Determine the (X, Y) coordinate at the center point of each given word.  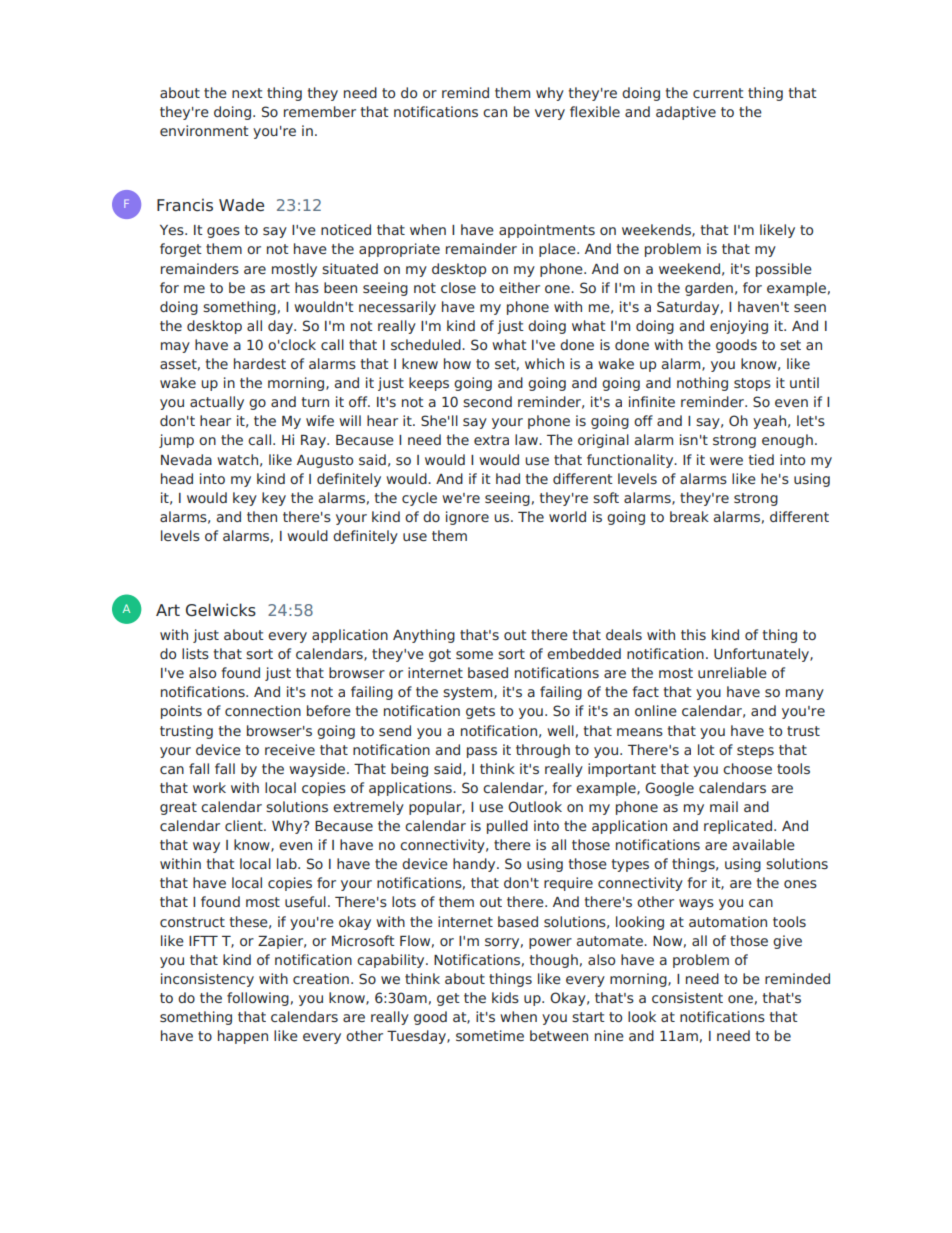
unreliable (732, 672)
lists (195, 653)
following (258, 999)
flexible (595, 111)
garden (709, 289)
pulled (507, 827)
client (245, 825)
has (307, 287)
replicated (738, 827)
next (247, 93)
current (718, 93)
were (726, 461)
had (508, 478)
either (519, 287)
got (440, 655)
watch (237, 459)
